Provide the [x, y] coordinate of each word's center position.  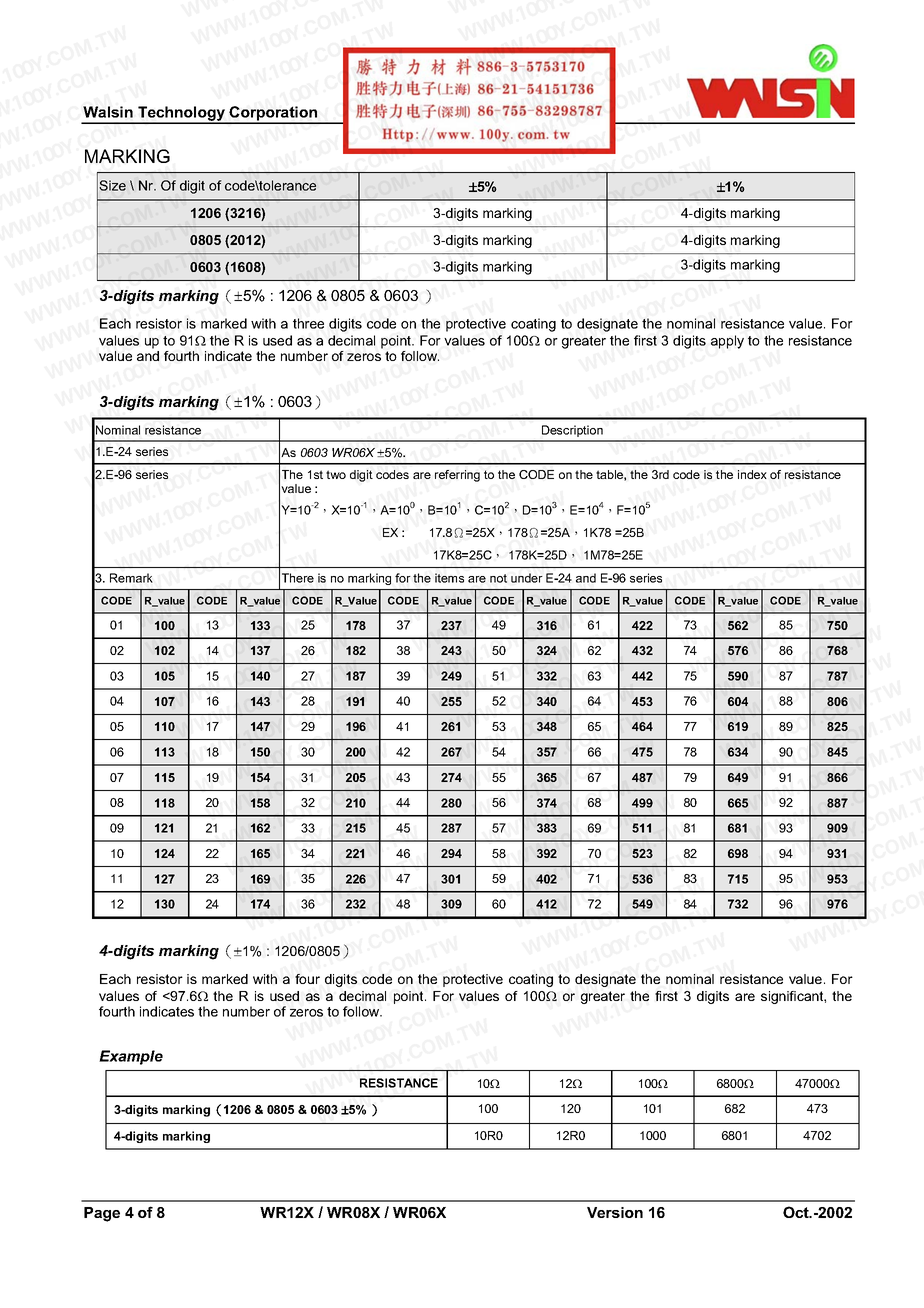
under [527, 578]
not [498, 578]
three [308, 323]
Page [102, 1214]
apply [727, 342]
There [298, 578]
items [449, 578]
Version [615, 1212]
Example [131, 1057]
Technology [182, 114]
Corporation [273, 114]
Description [572, 431]
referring [457, 476]
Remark [131, 578]
